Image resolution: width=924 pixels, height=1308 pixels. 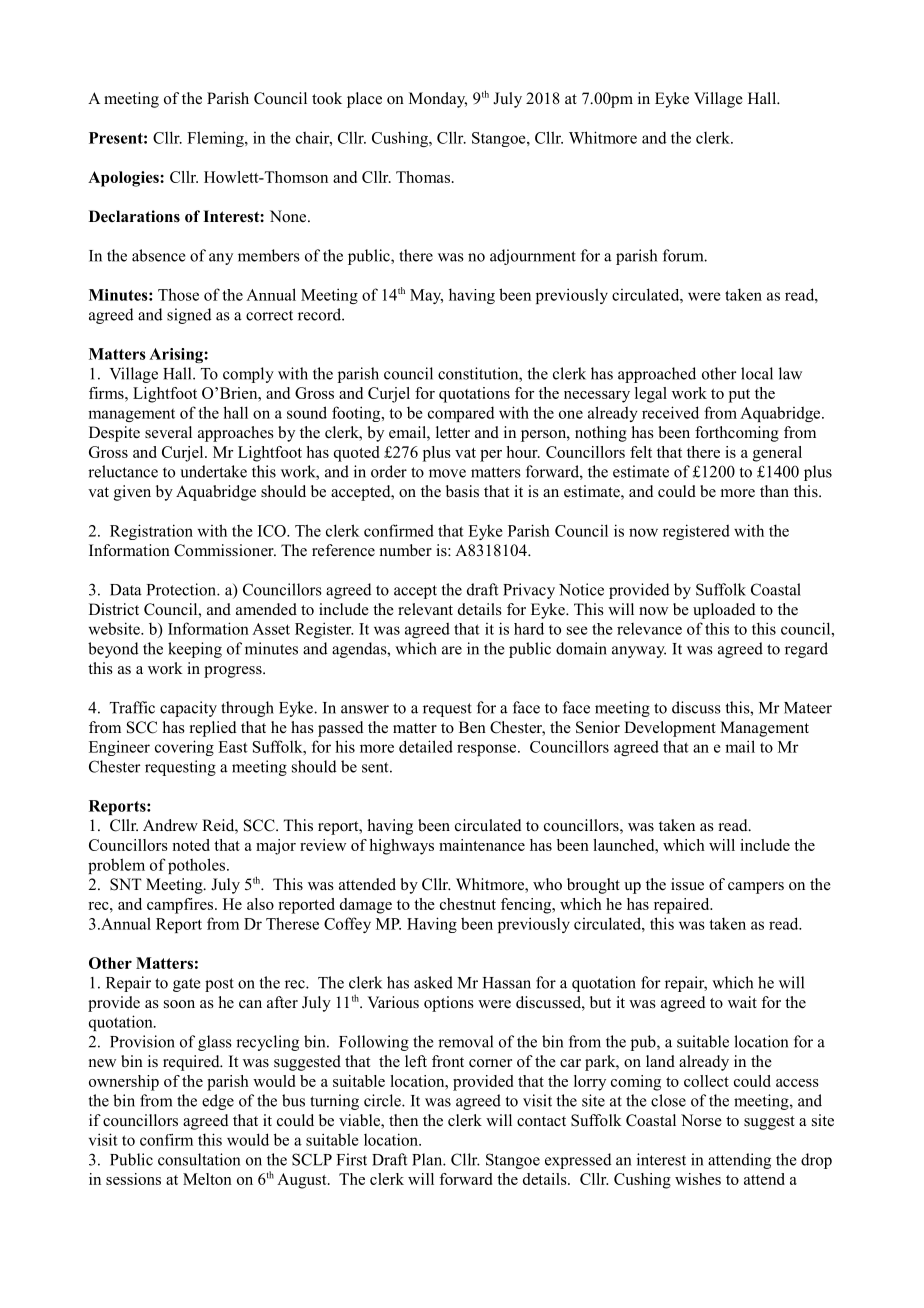 I want to click on maintenance, so click(x=482, y=845).
